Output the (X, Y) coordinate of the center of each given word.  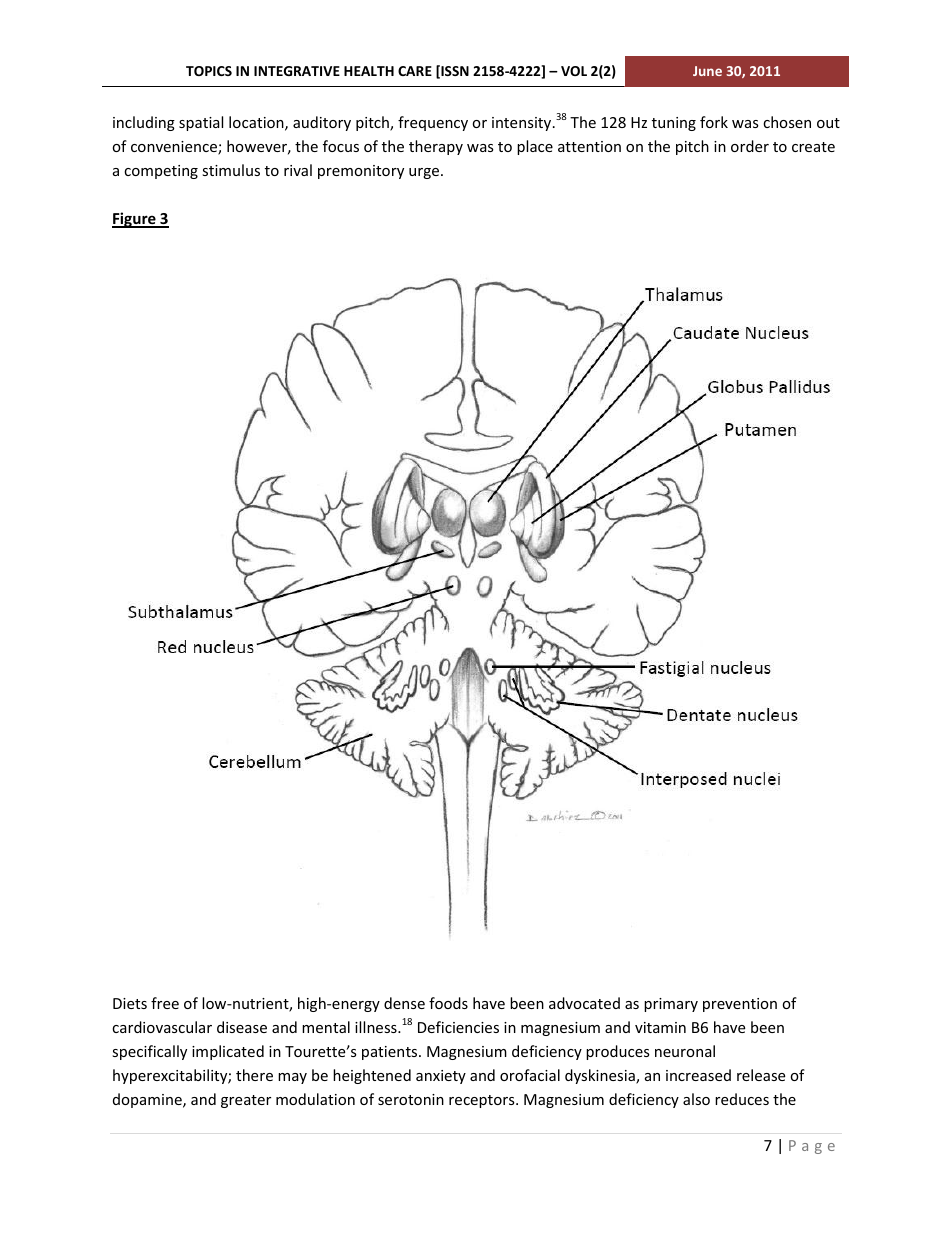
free (165, 1003)
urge (425, 173)
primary (671, 1005)
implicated (228, 1052)
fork (714, 122)
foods (448, 1003)
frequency (433, 123)
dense (404, 1003)
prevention (740, 1005)
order (750, 146)
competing (161, 172)
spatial (201, 123)
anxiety (441, 1077)
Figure (135, 220)
